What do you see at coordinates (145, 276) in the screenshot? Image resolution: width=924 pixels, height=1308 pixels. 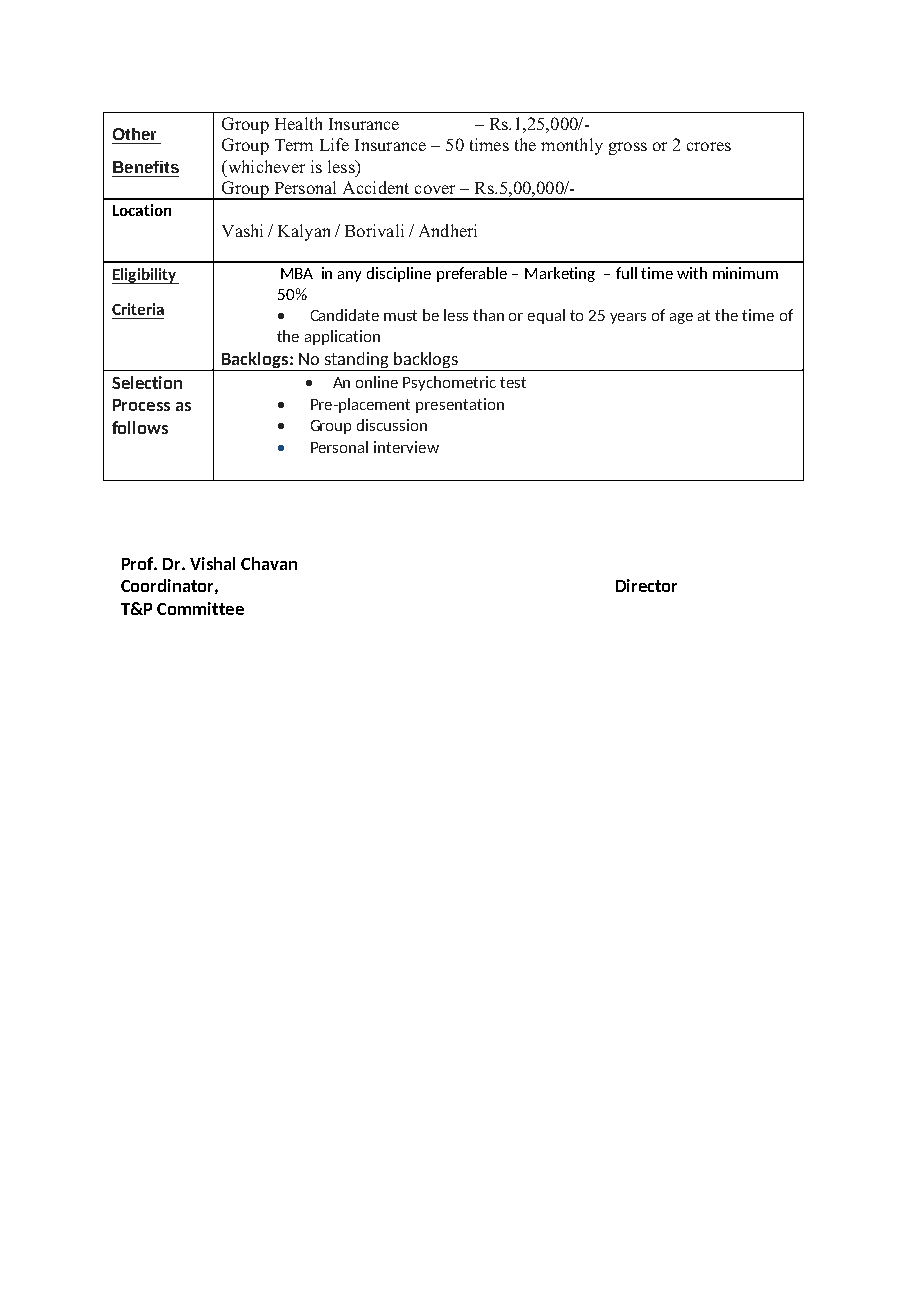 I see `Eligibility` at bounding box center [145, 276].
